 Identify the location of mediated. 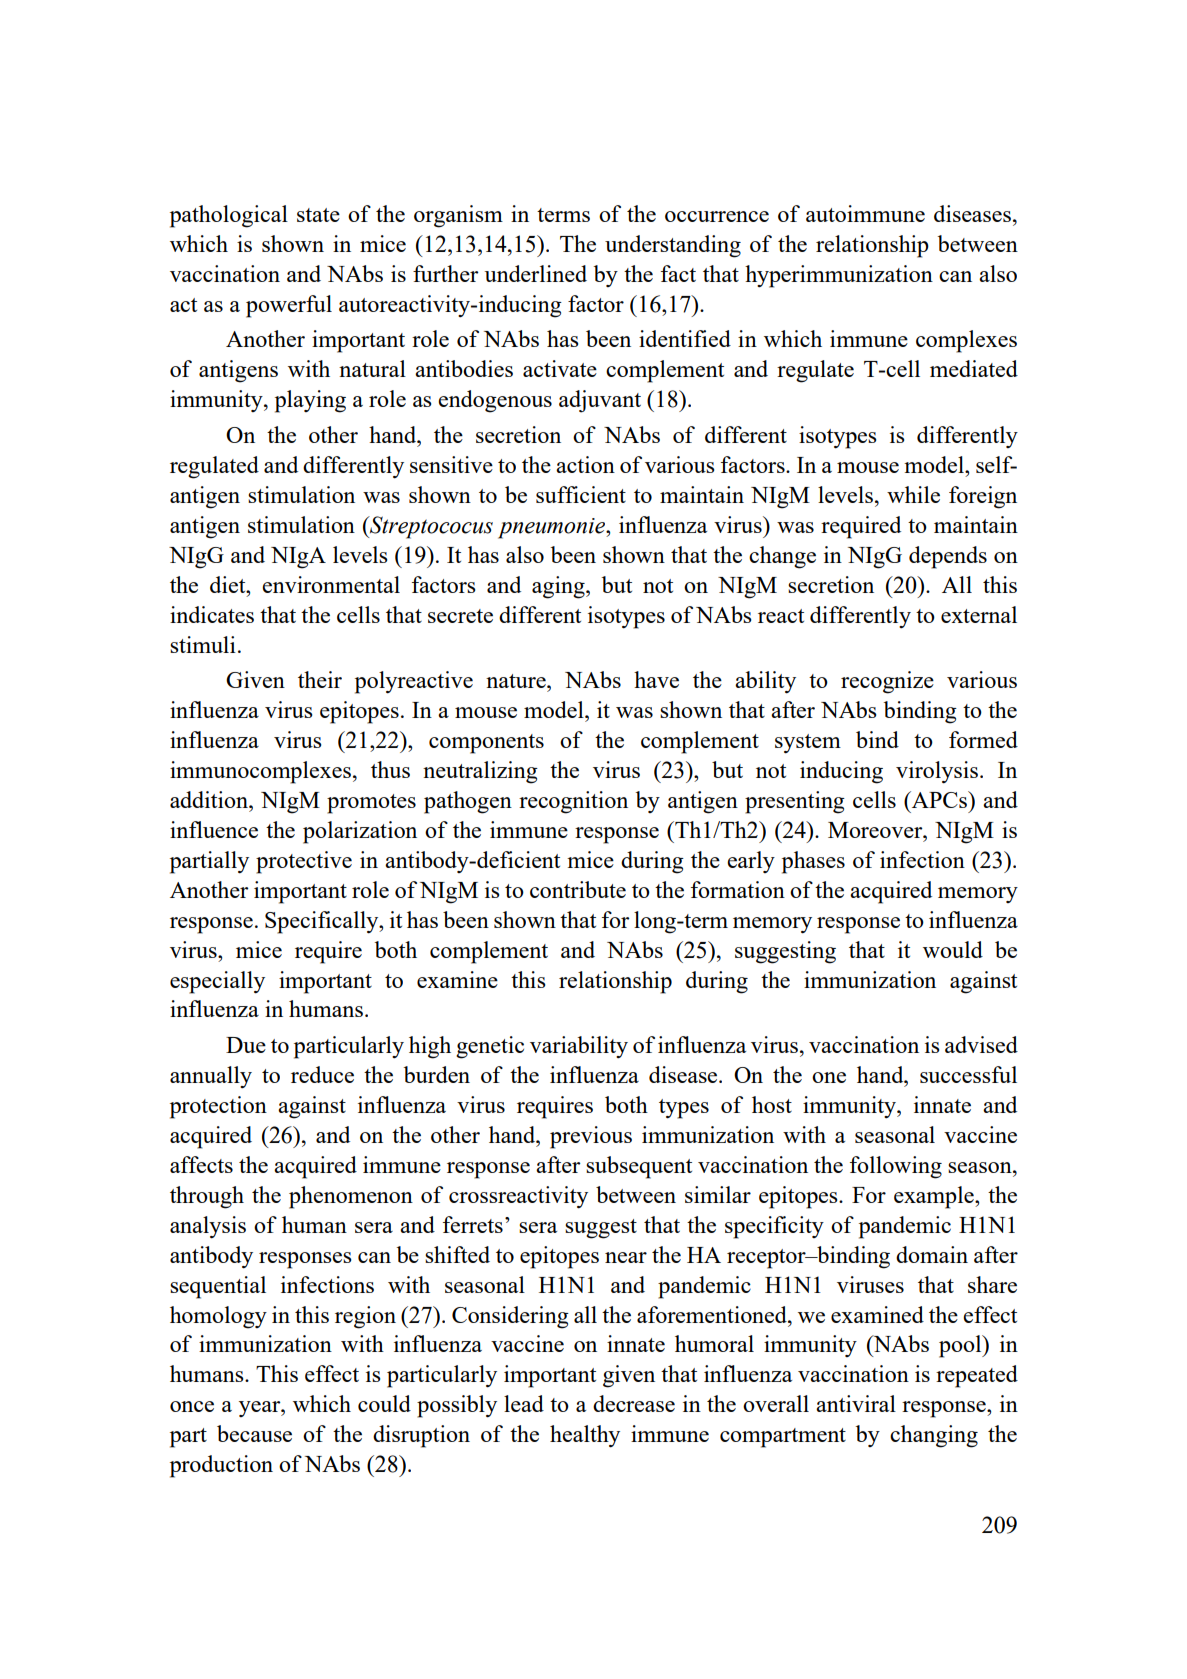
(974, 368).
